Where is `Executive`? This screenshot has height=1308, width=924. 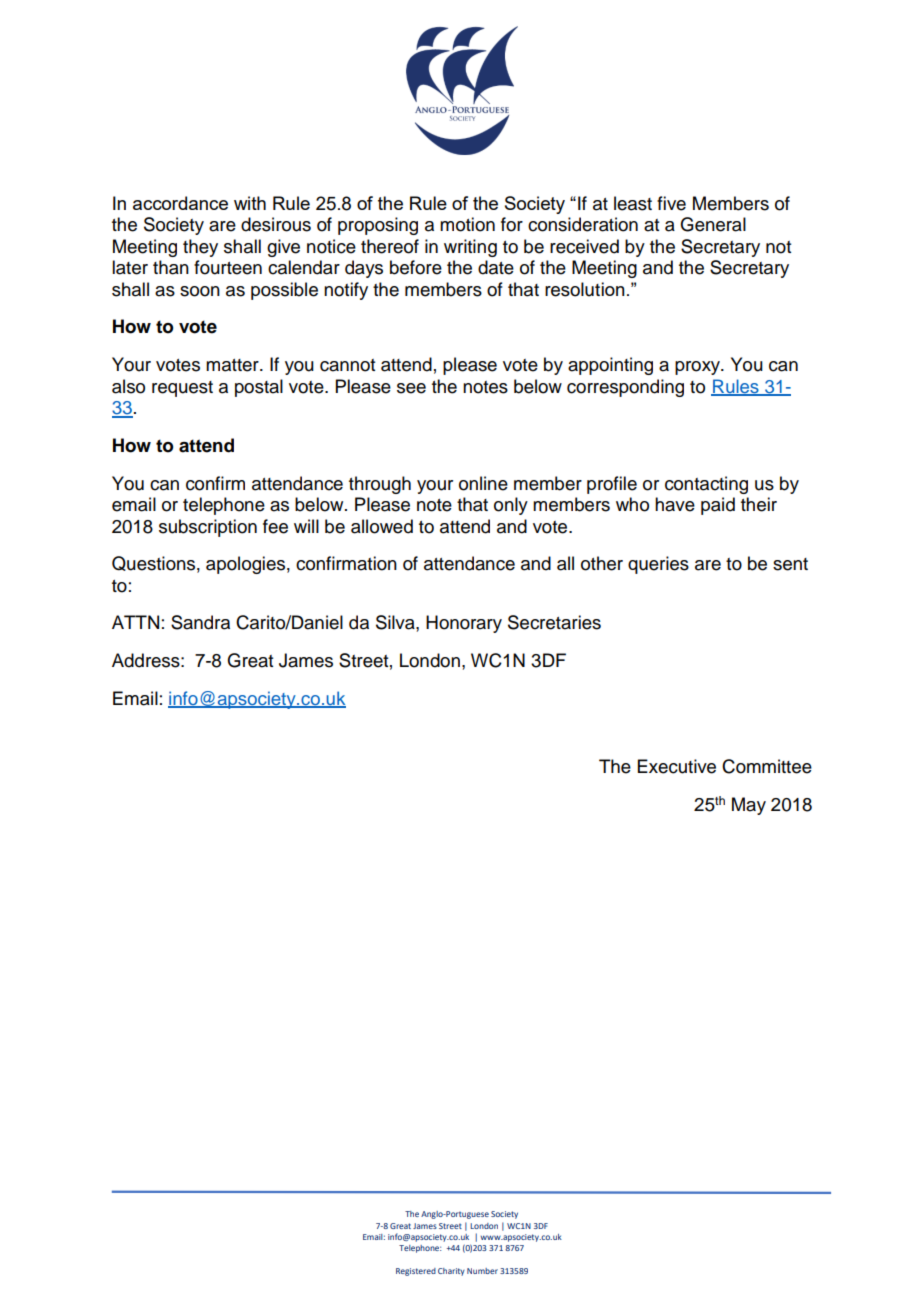
Executive is located at coordinates (677, 766).
